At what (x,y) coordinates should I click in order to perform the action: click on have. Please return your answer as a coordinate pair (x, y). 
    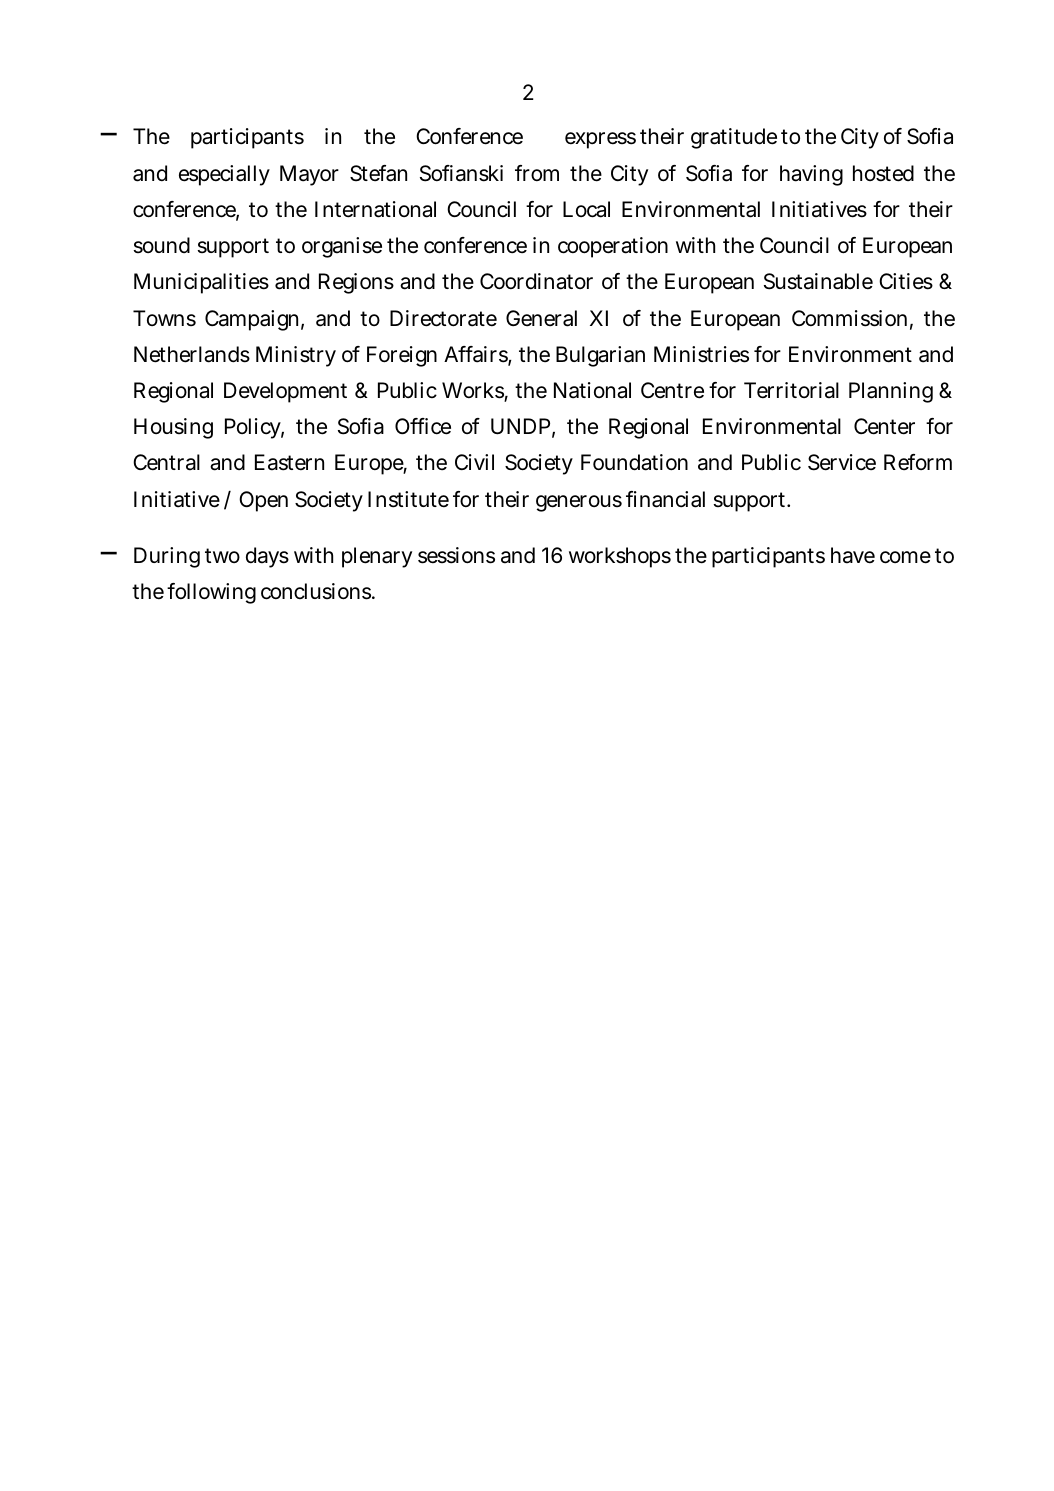
    Looking at the image, I should click on (853, 555).
